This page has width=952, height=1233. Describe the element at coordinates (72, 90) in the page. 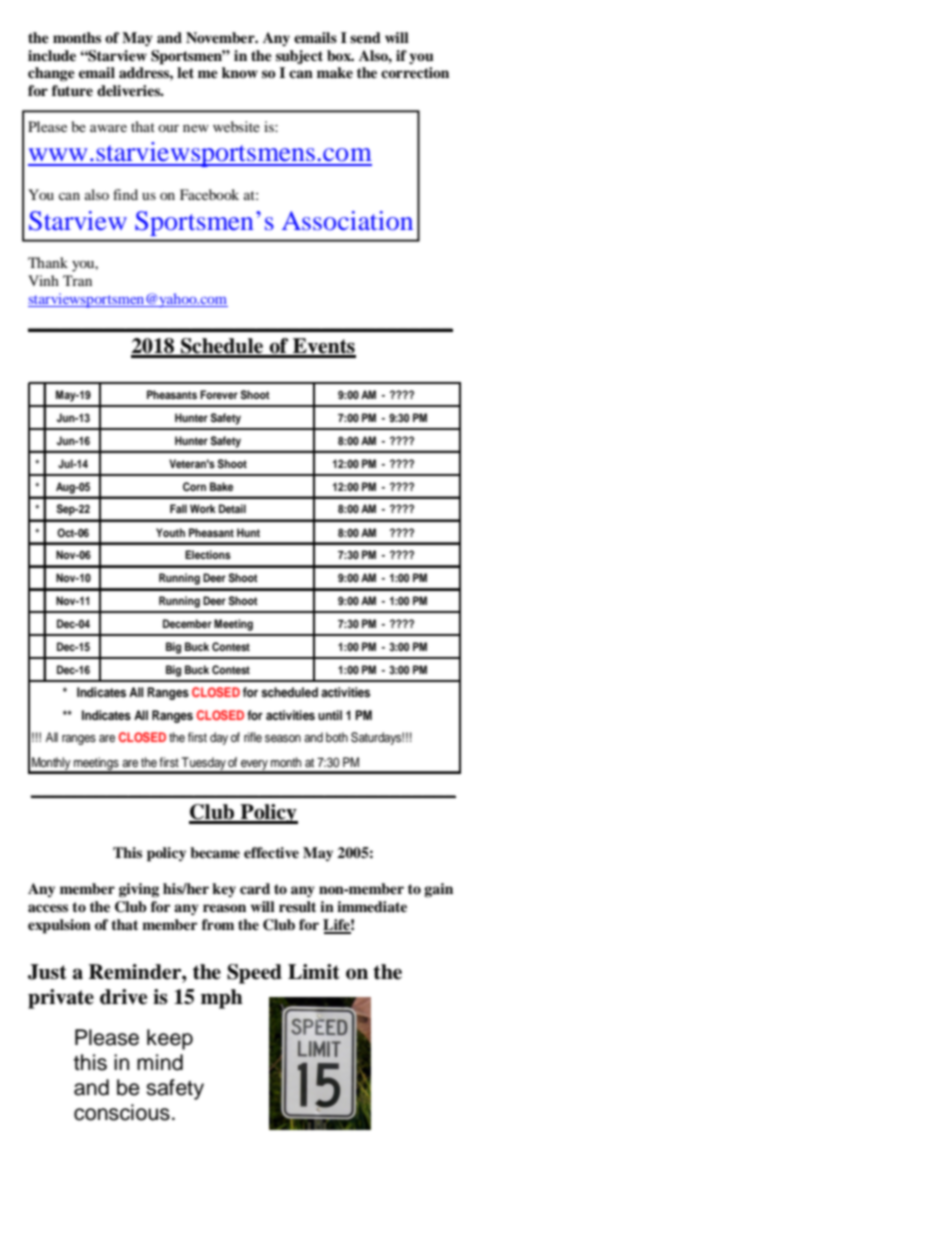

I see `future` at that location.
